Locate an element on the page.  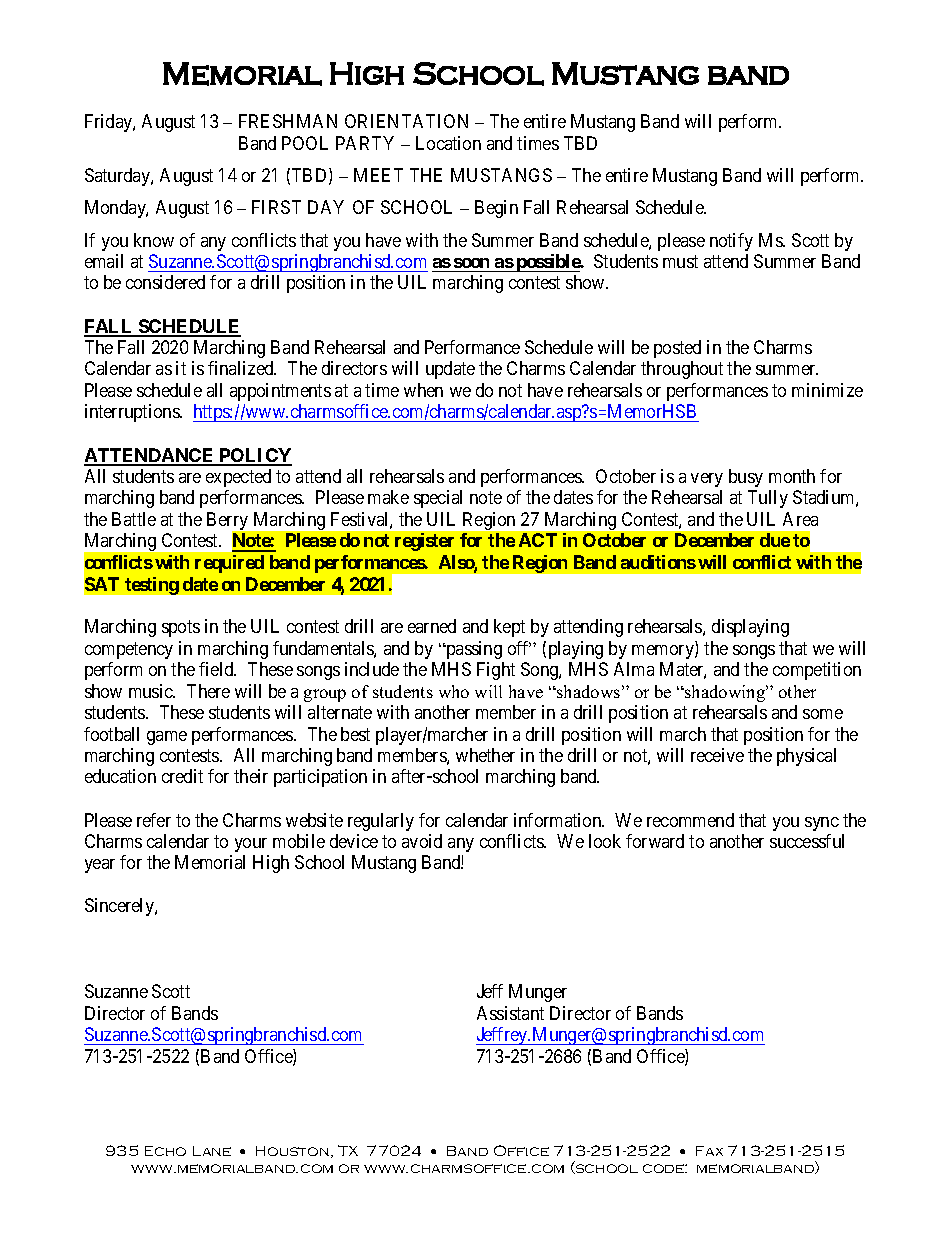
spots is located at coordinates (181, 628).
